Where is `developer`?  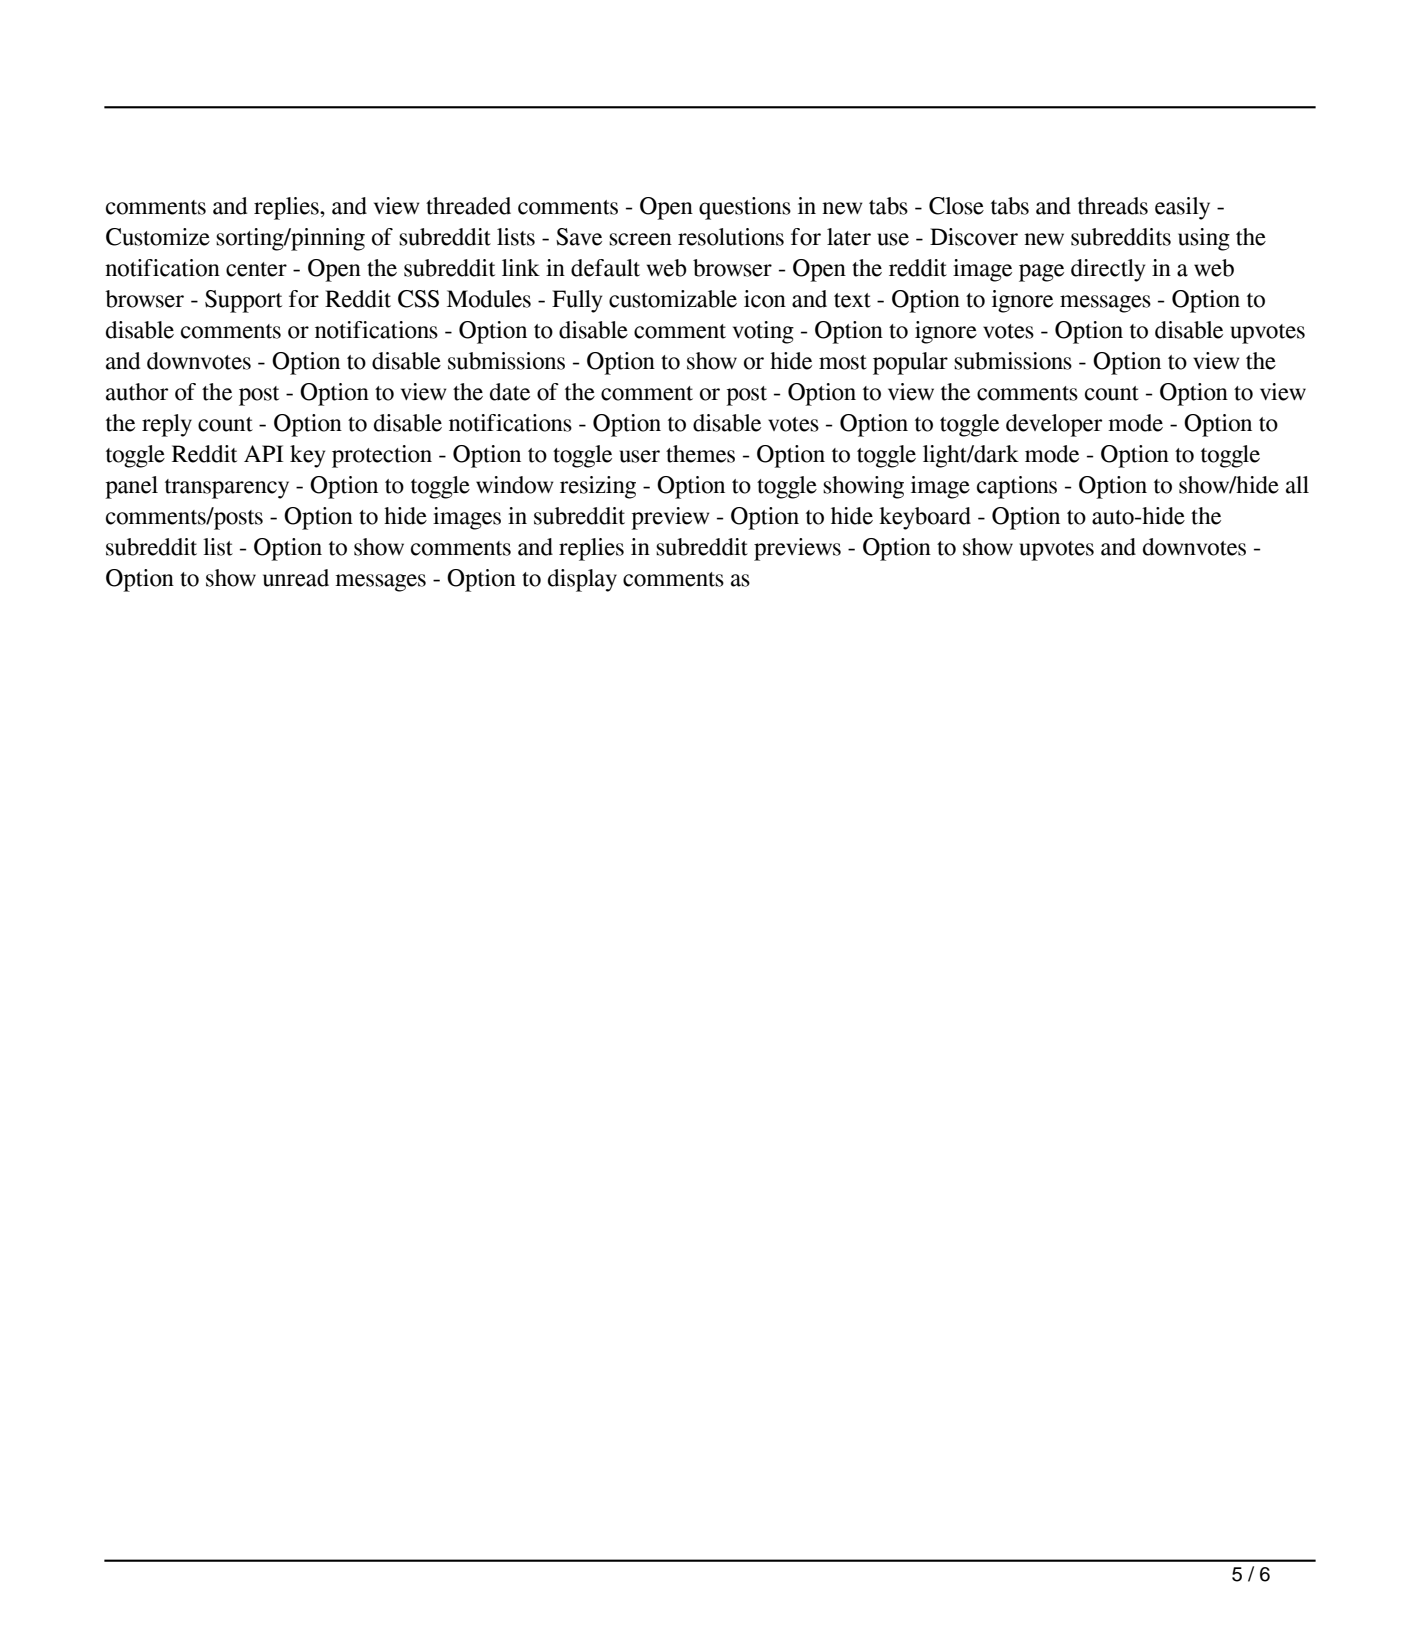
developer is located at coordinates (1054, 425).
